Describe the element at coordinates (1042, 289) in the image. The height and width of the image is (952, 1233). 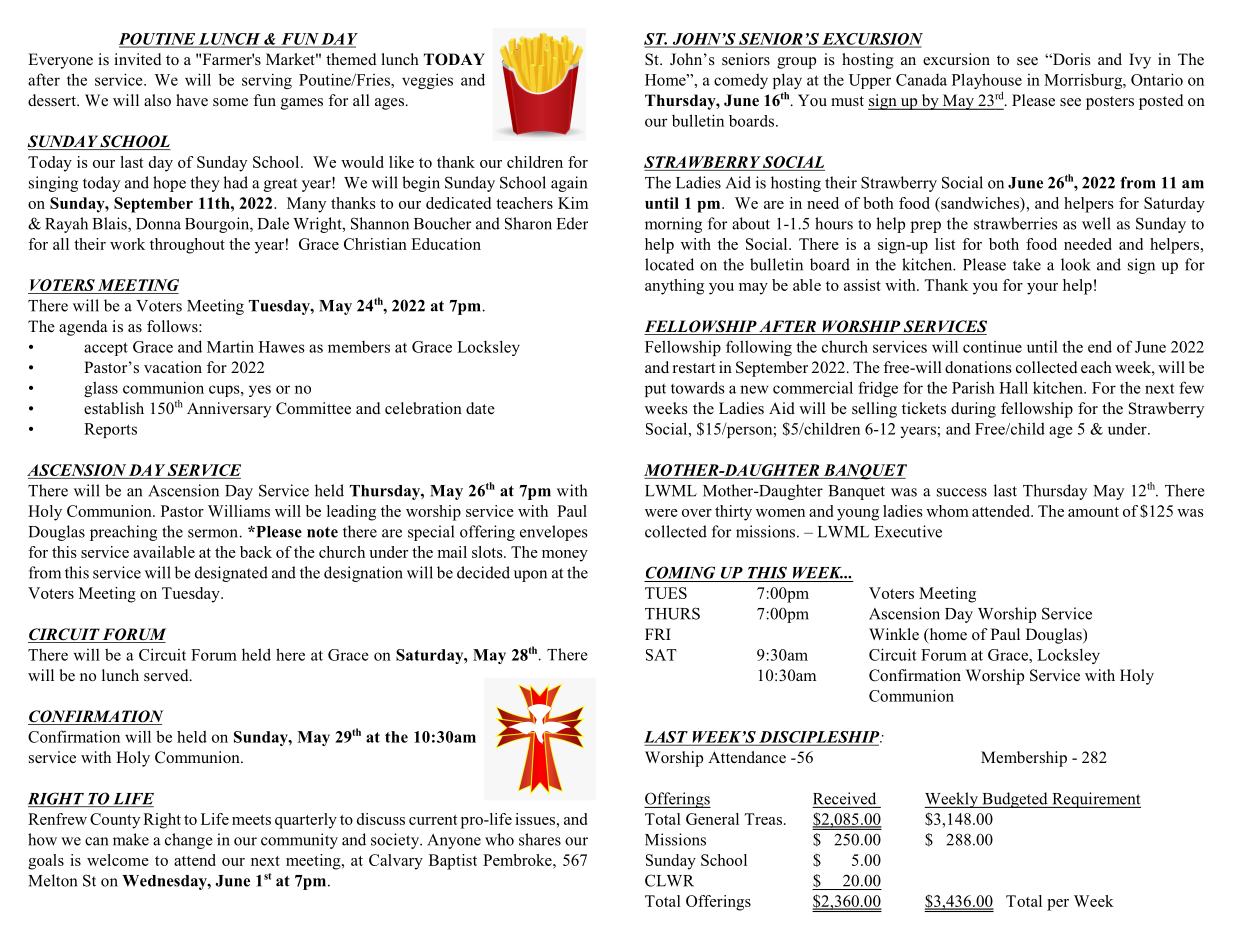
I see `your` at that location.
